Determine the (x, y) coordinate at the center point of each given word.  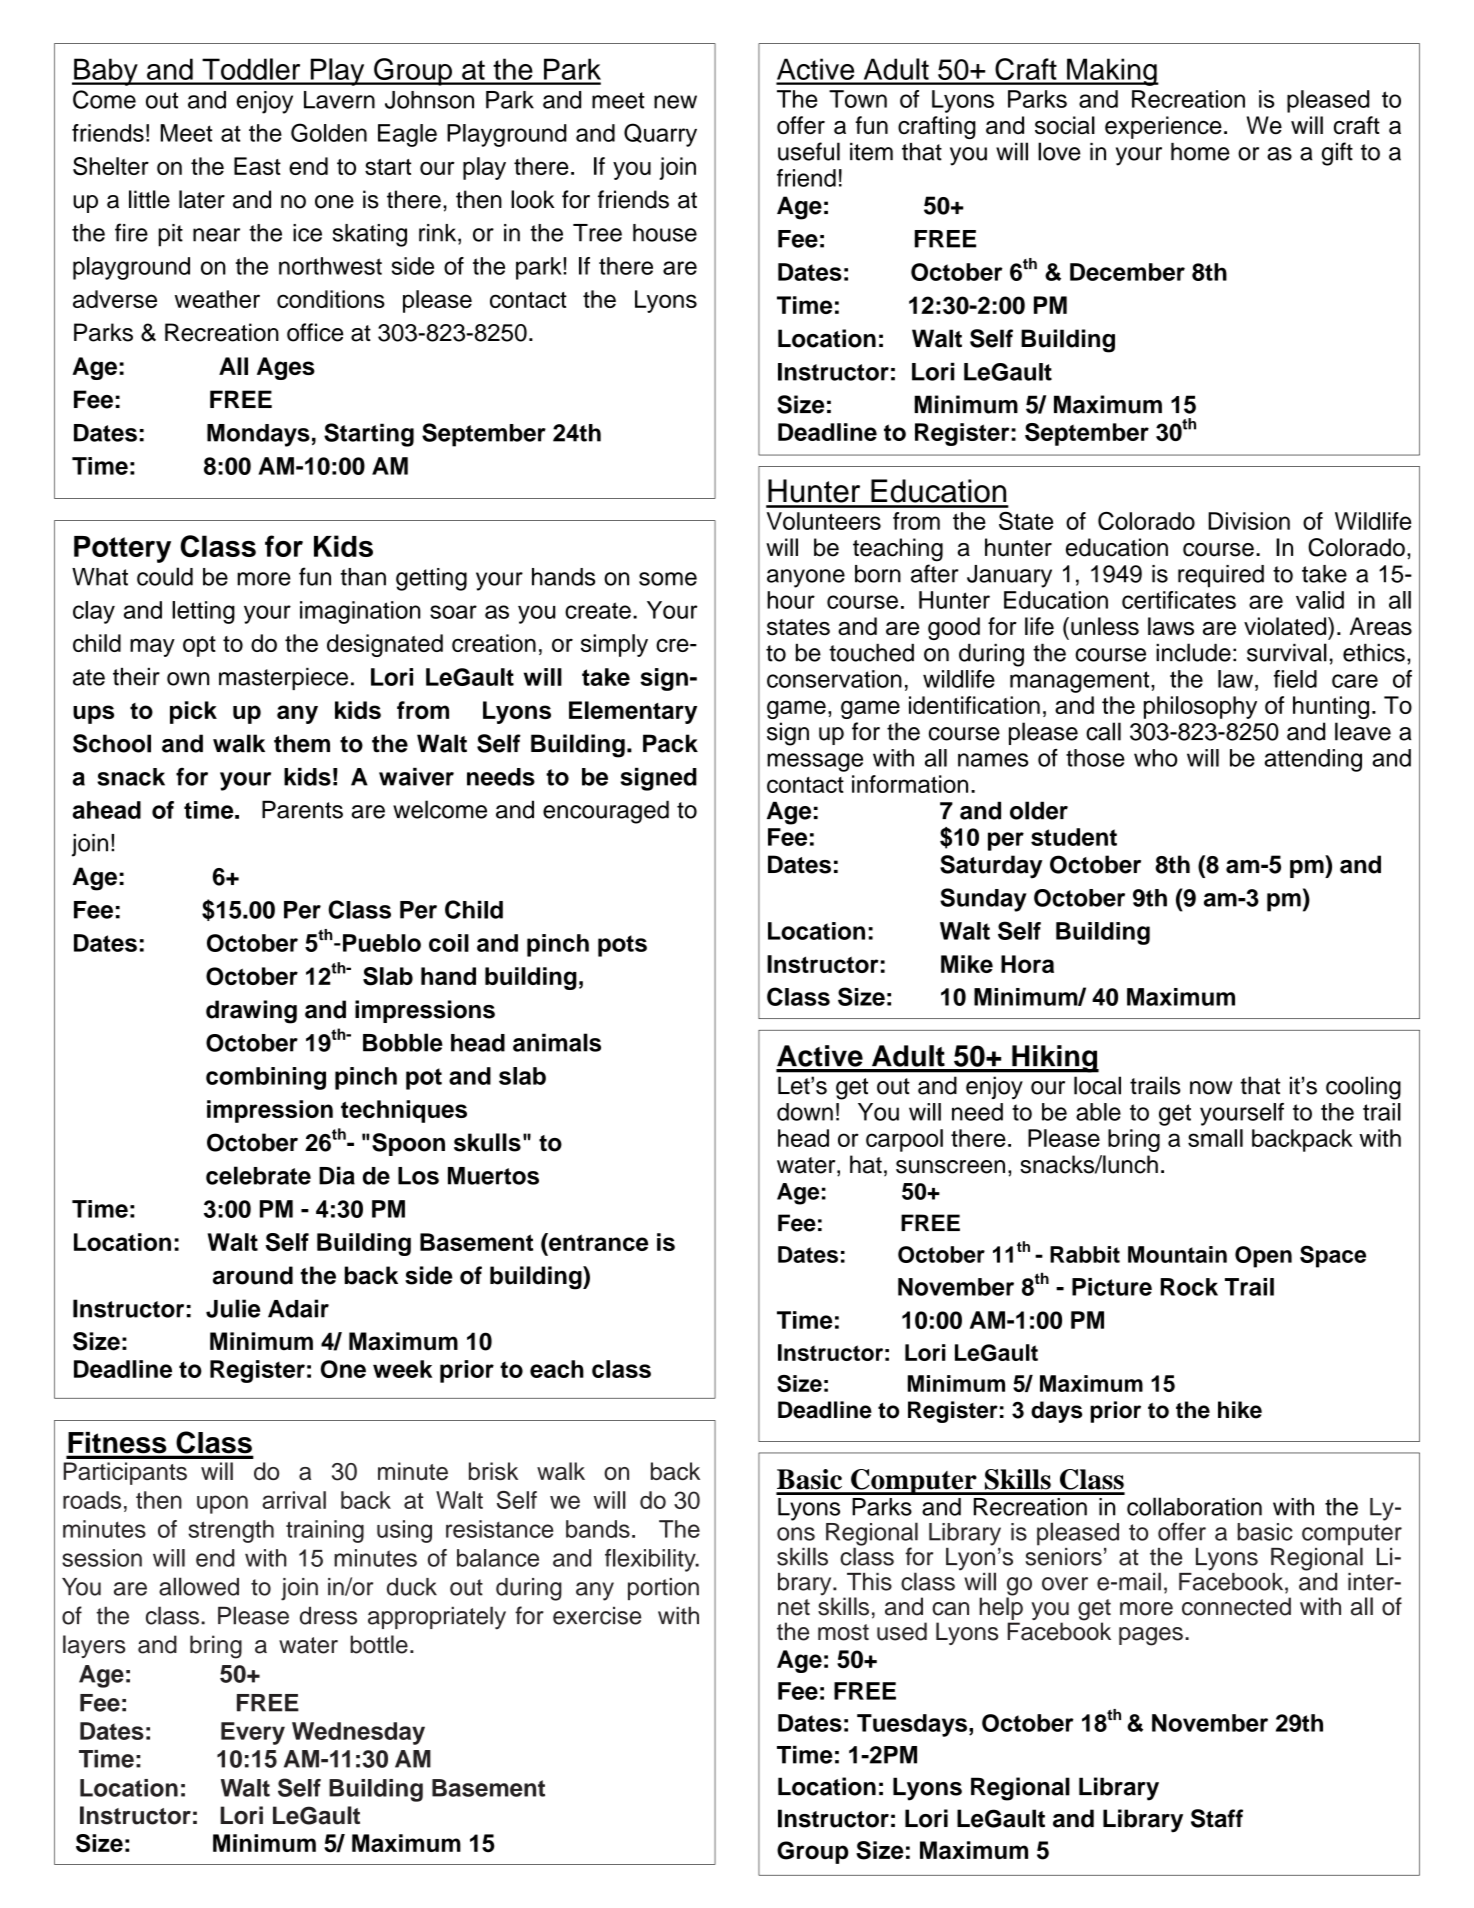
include (1193, 652)
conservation (834, 679)
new (675, 102)
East (257, 166)
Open (1263, 1257)
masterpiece (283, 679)
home (1200, 152)
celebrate (258, 1175)
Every (253, 1733)
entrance (597, 1242)
